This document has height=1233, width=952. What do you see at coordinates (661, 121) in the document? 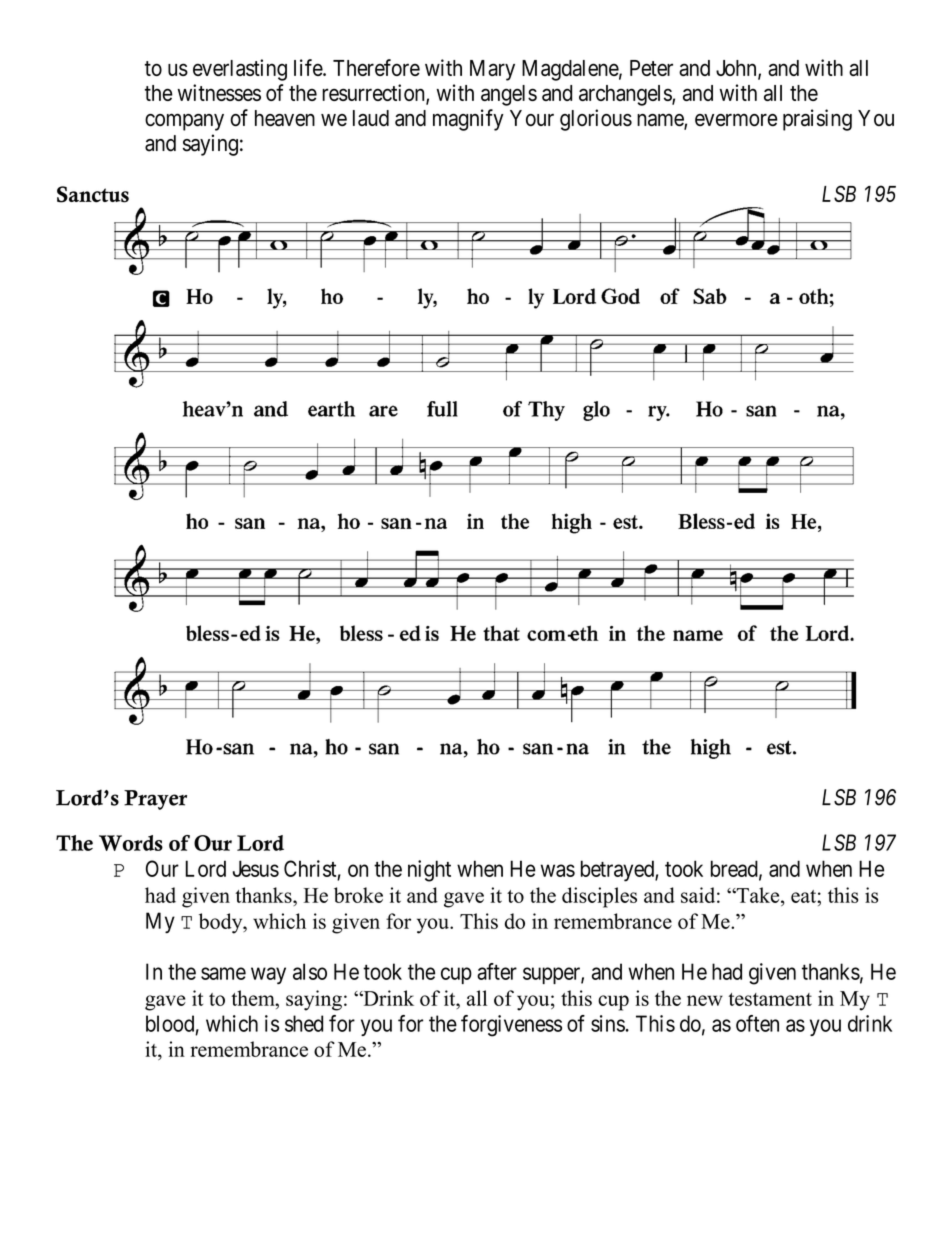
I see `name` at bounding box center [661, 121].
